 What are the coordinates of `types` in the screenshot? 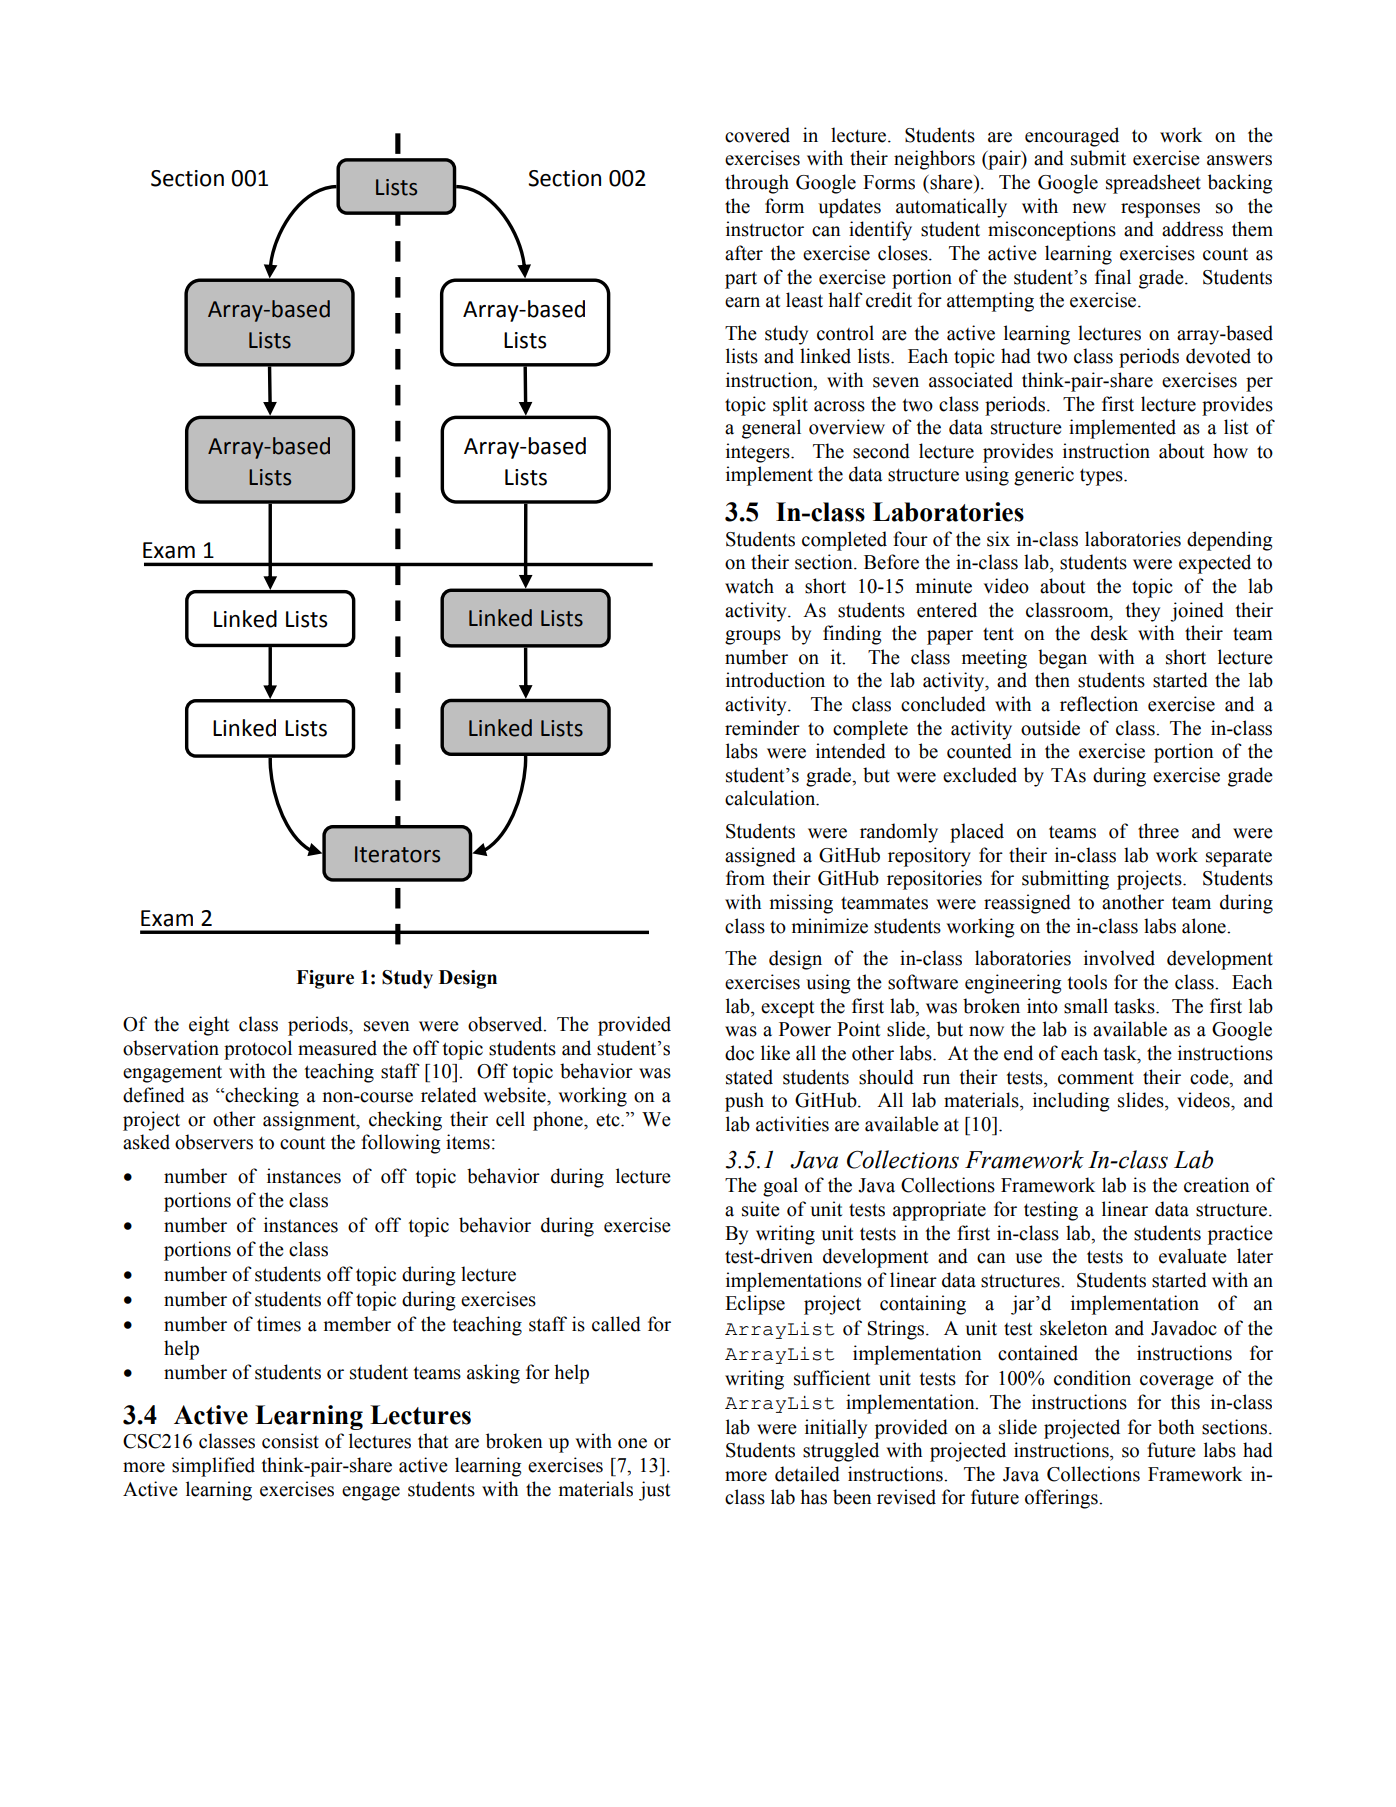 It's located at (1102, 477).
